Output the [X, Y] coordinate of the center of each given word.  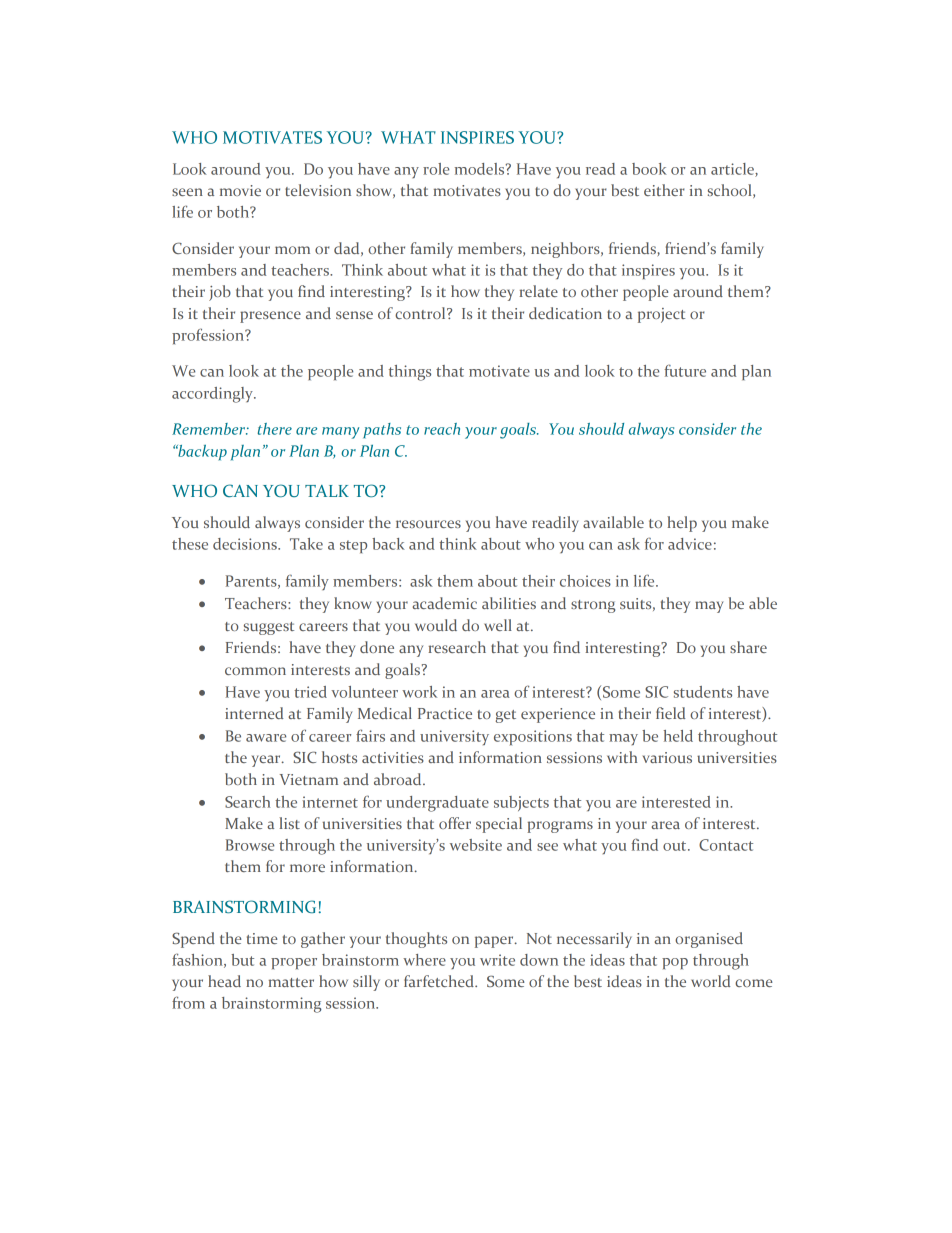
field [671, 713]
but [242, 960]
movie [240, 190]
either [664, 190]
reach [442, 429]
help [682, 524]
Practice [445, 713]
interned [254, 713]
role [436, 169]
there [274, 429]
